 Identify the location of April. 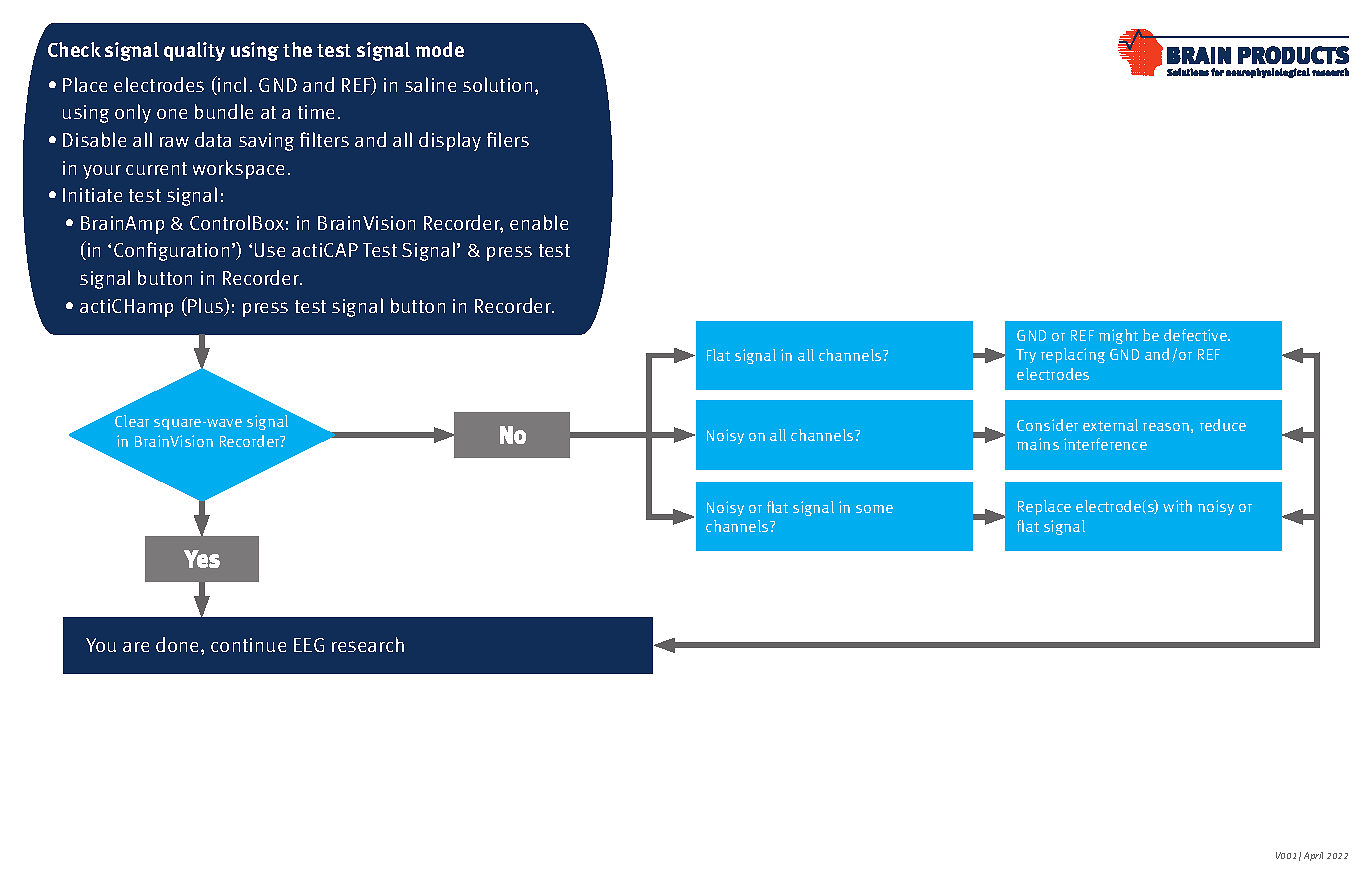
(1313, 856).
